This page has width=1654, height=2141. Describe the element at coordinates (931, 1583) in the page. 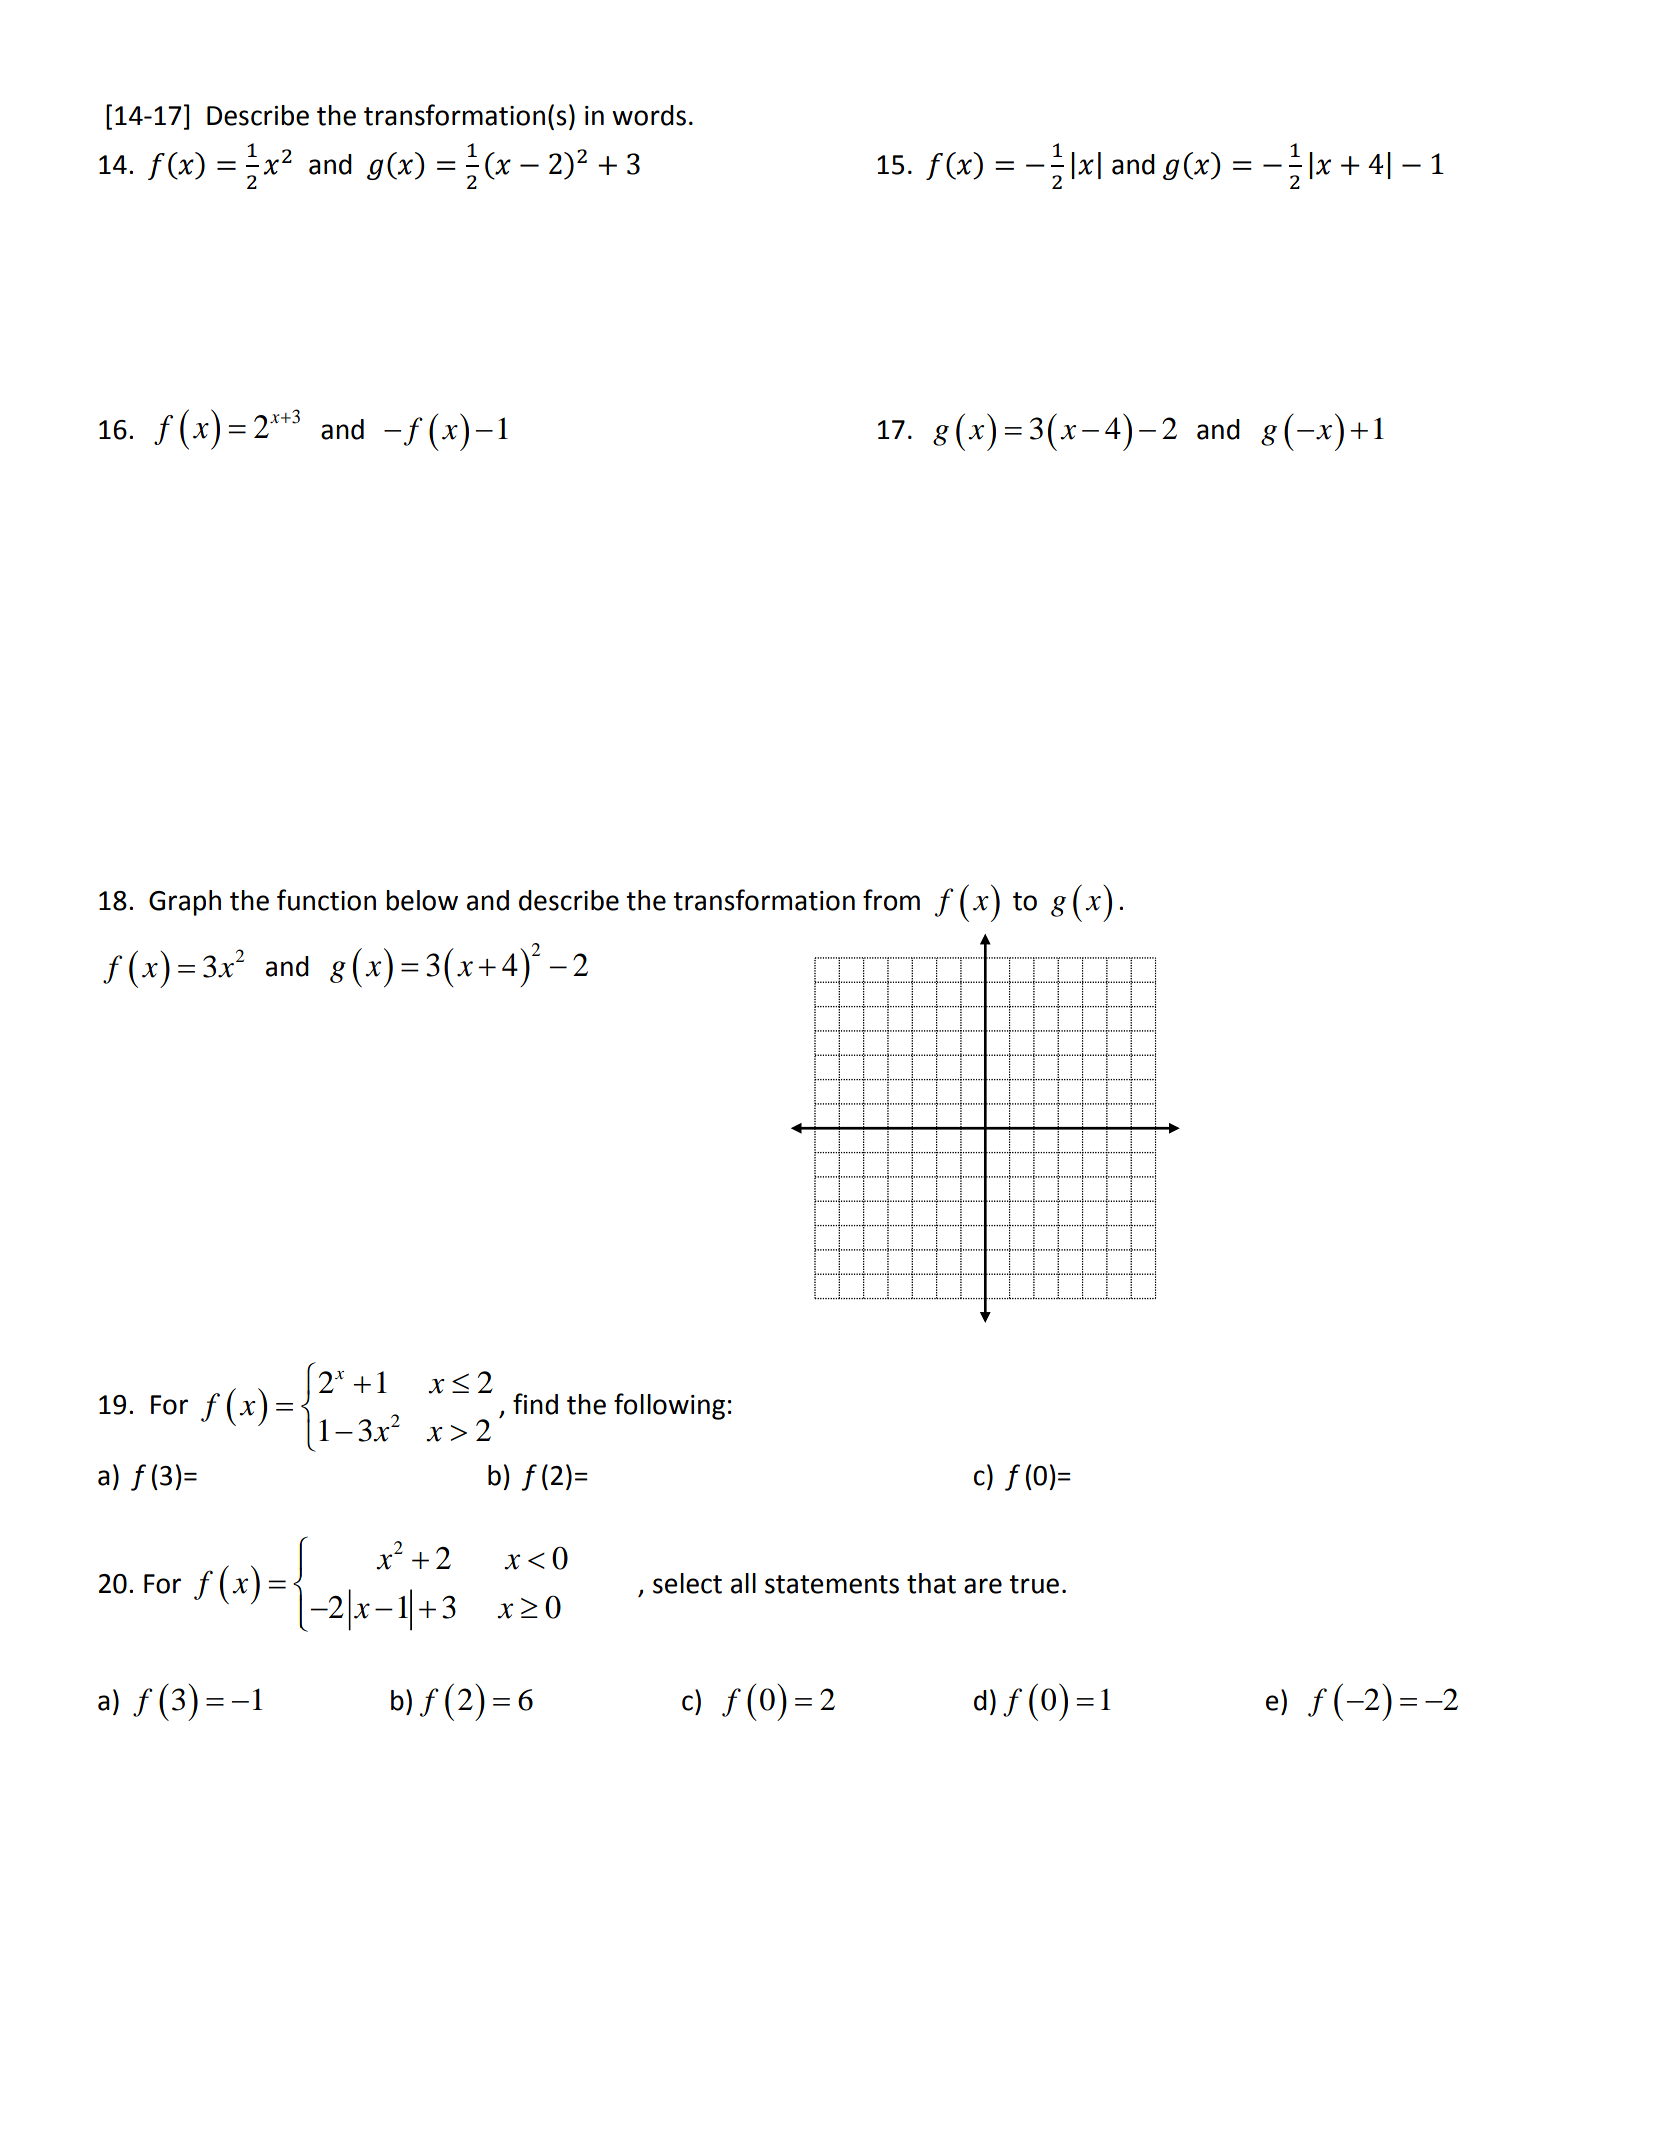

I see `that` at that location.
